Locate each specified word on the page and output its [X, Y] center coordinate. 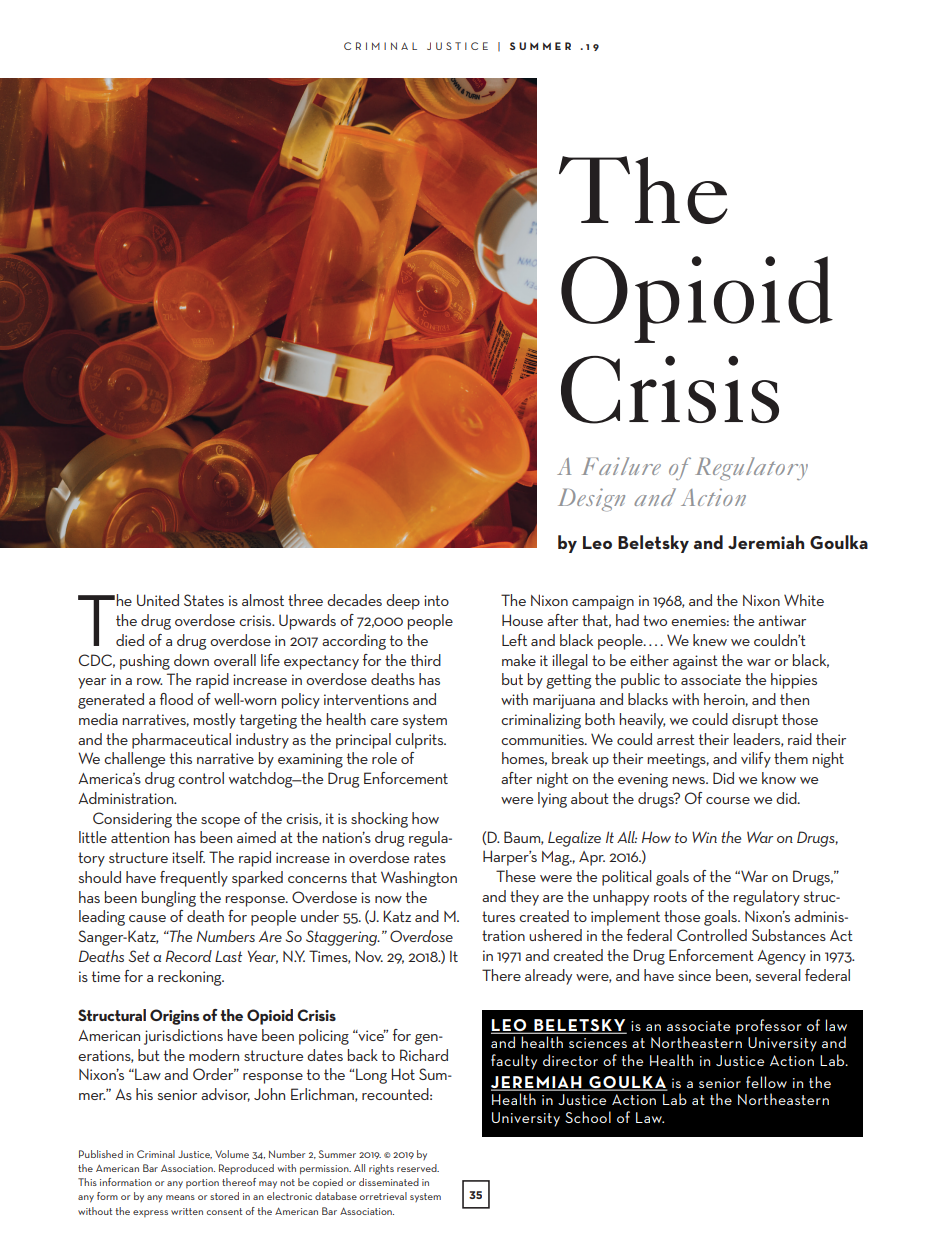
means [180, 1197]
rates [430, 857]
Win [704, 837]
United [158, 600]
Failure [621, 466]
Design [591, 500]
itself [188, 857]
